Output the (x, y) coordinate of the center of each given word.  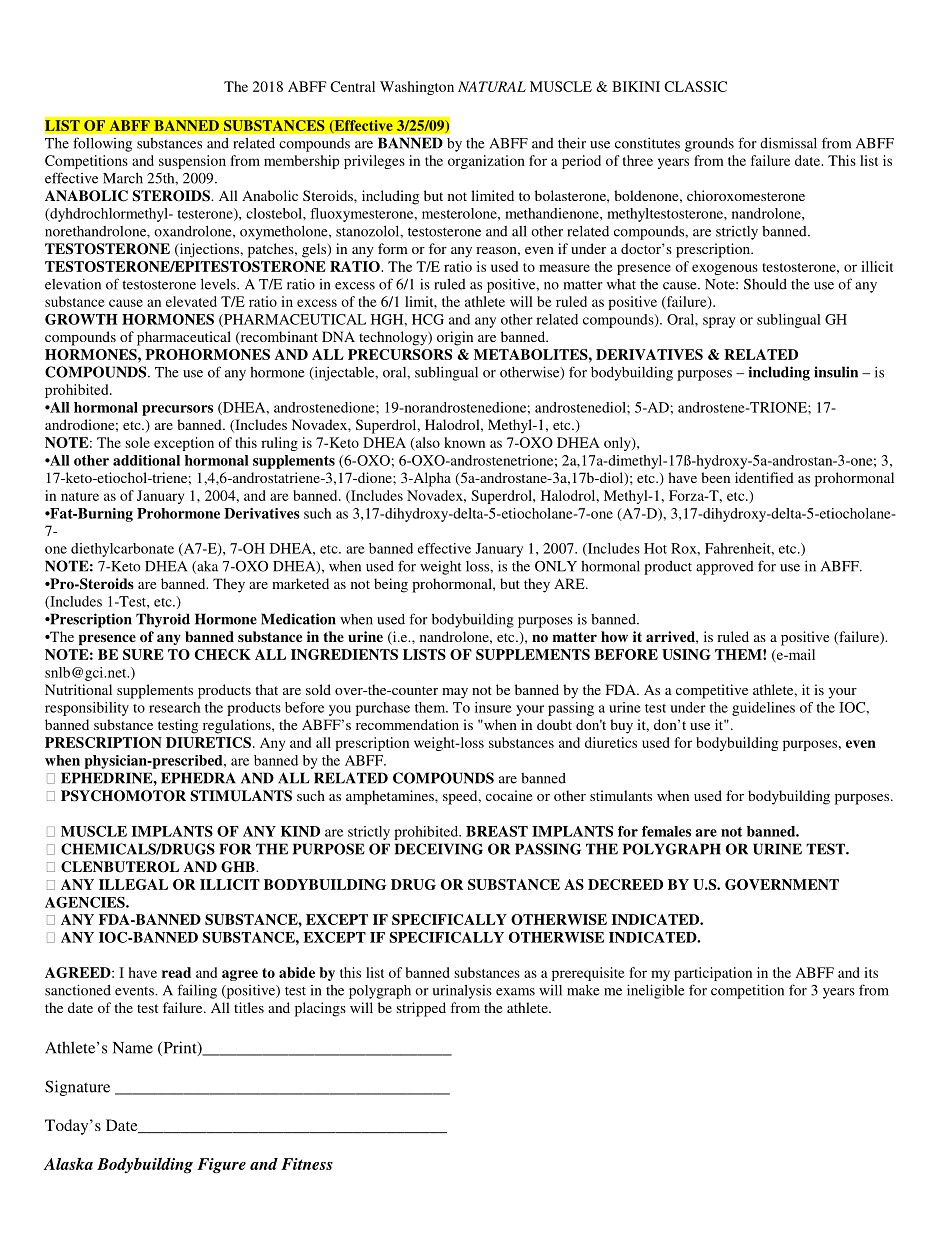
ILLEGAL (133, 884)
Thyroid (163, 620)
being (391, 585)
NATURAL (492, 86)
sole (137, 442)
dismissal (788, 143)
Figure (221, 1166)
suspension (192, 162)
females (666, 831)
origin (455, 338)
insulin (836, 372)
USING (686, 654)
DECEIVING (439, 849)
